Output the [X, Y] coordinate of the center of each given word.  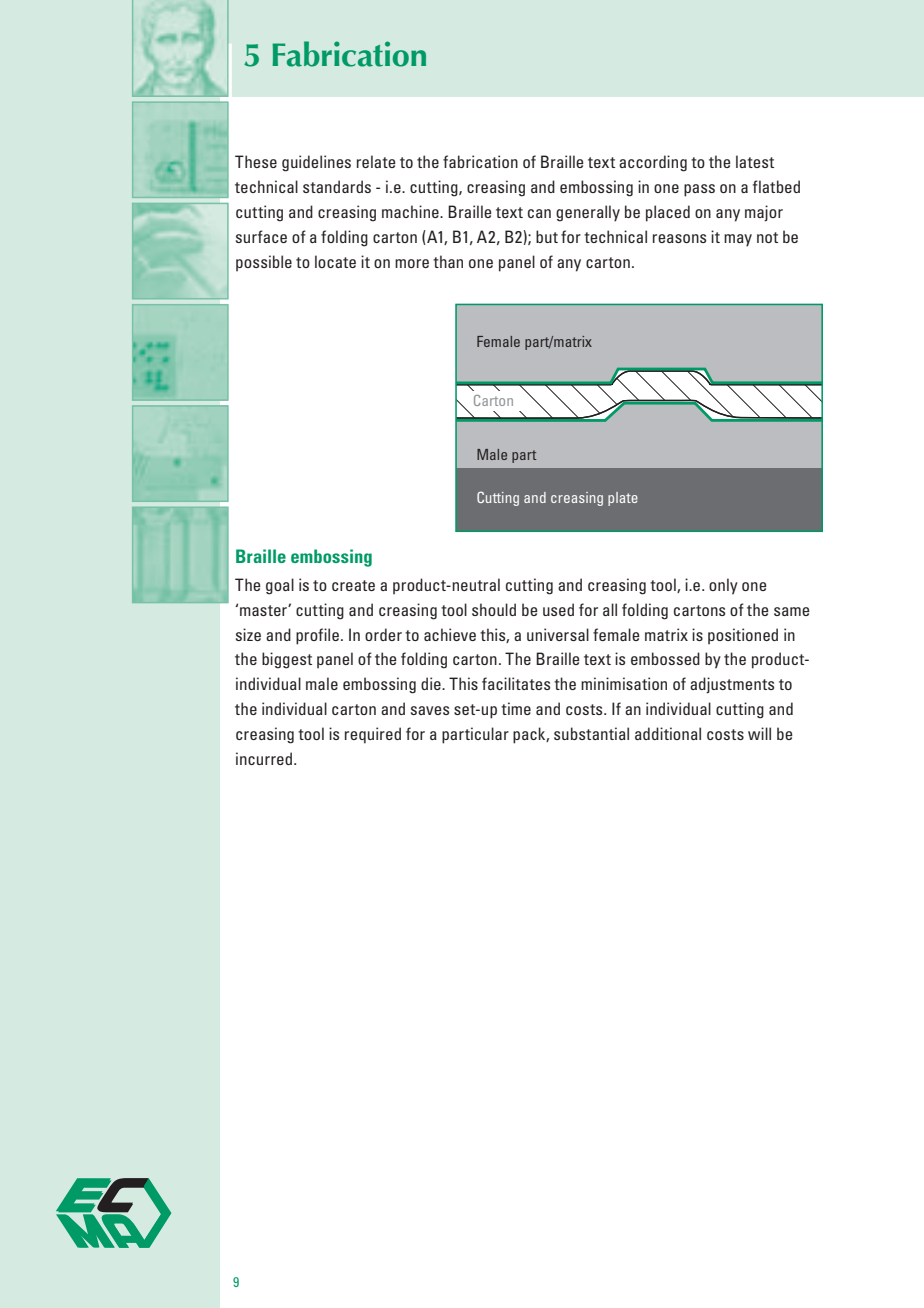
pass [699, 190]
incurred [265, 758]
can [539, 213]
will [759, 733]
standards [337, 186]
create [353, 585]
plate [623, 499]
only [723, 586]
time [516, 708]
